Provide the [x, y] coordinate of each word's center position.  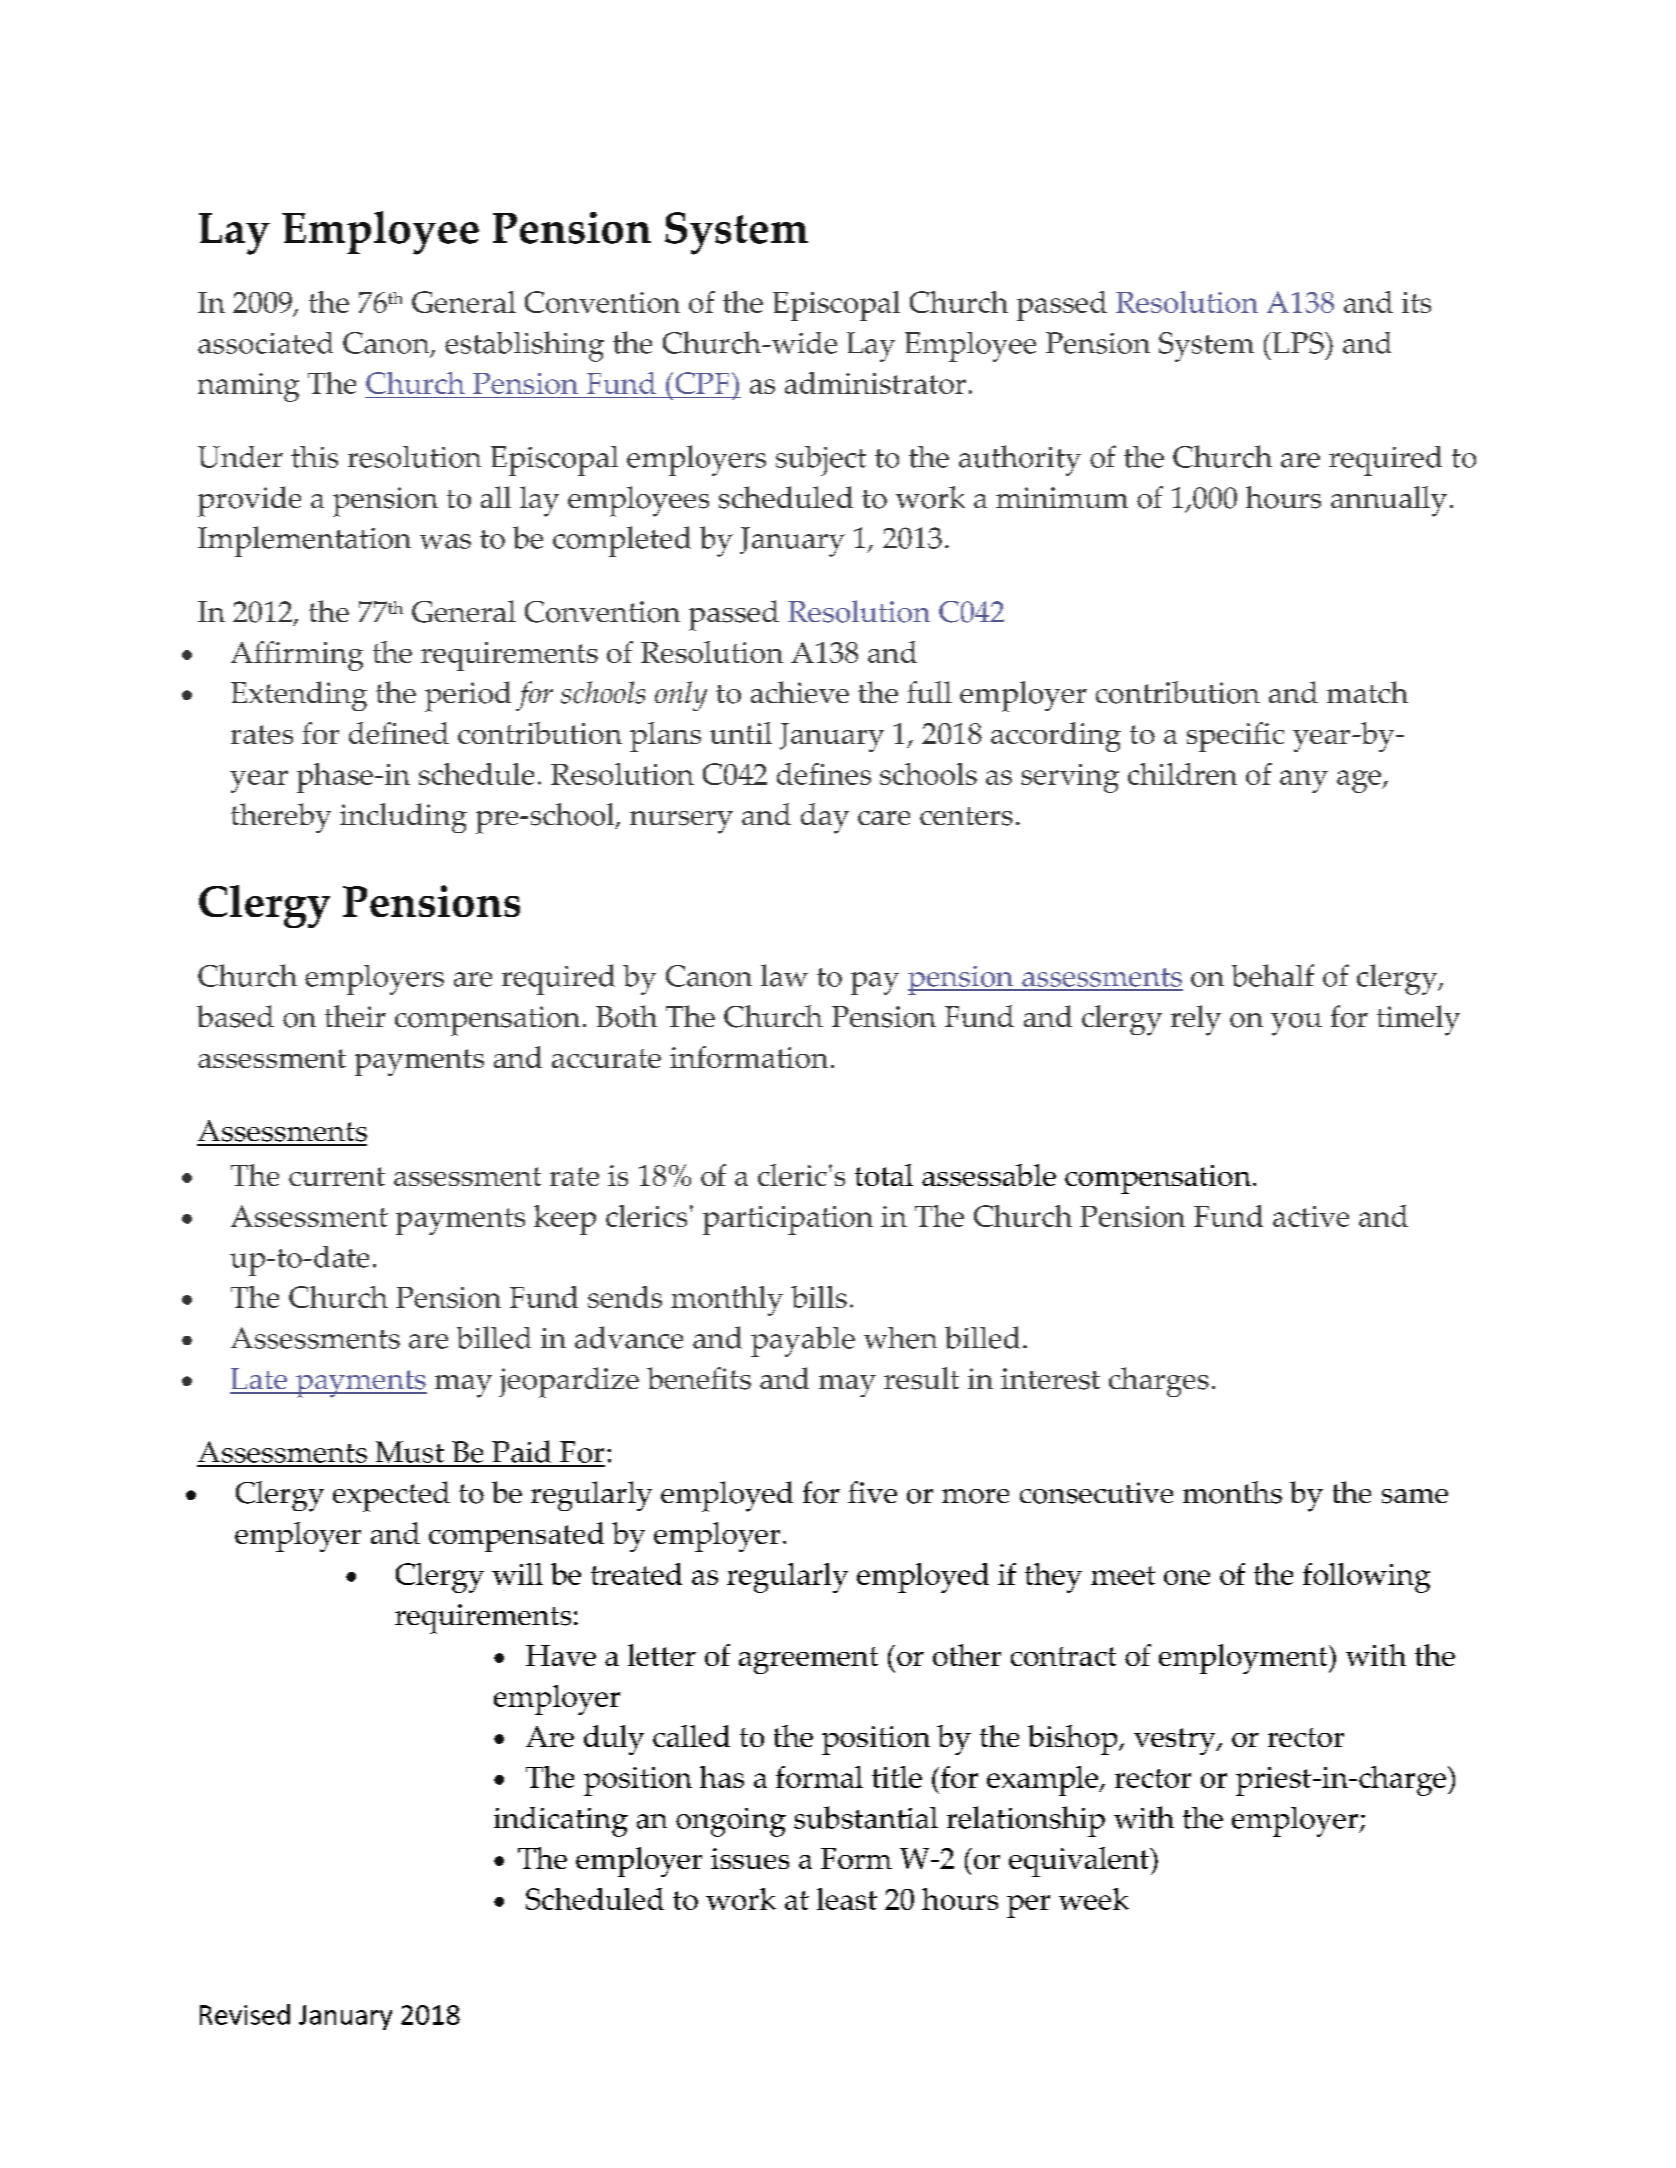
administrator [875, 383]
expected [391, 1496]
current [337, 1176]
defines [824, 774]
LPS [1298, 343]
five [872, 1492]
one [1187, 1577]
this [314, 457]
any [1304, 781]
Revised [245, 2014]
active [1311, 1216]
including [403, 818]
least [847, 1899]
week [1094, 1899]
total [884, 1175]
